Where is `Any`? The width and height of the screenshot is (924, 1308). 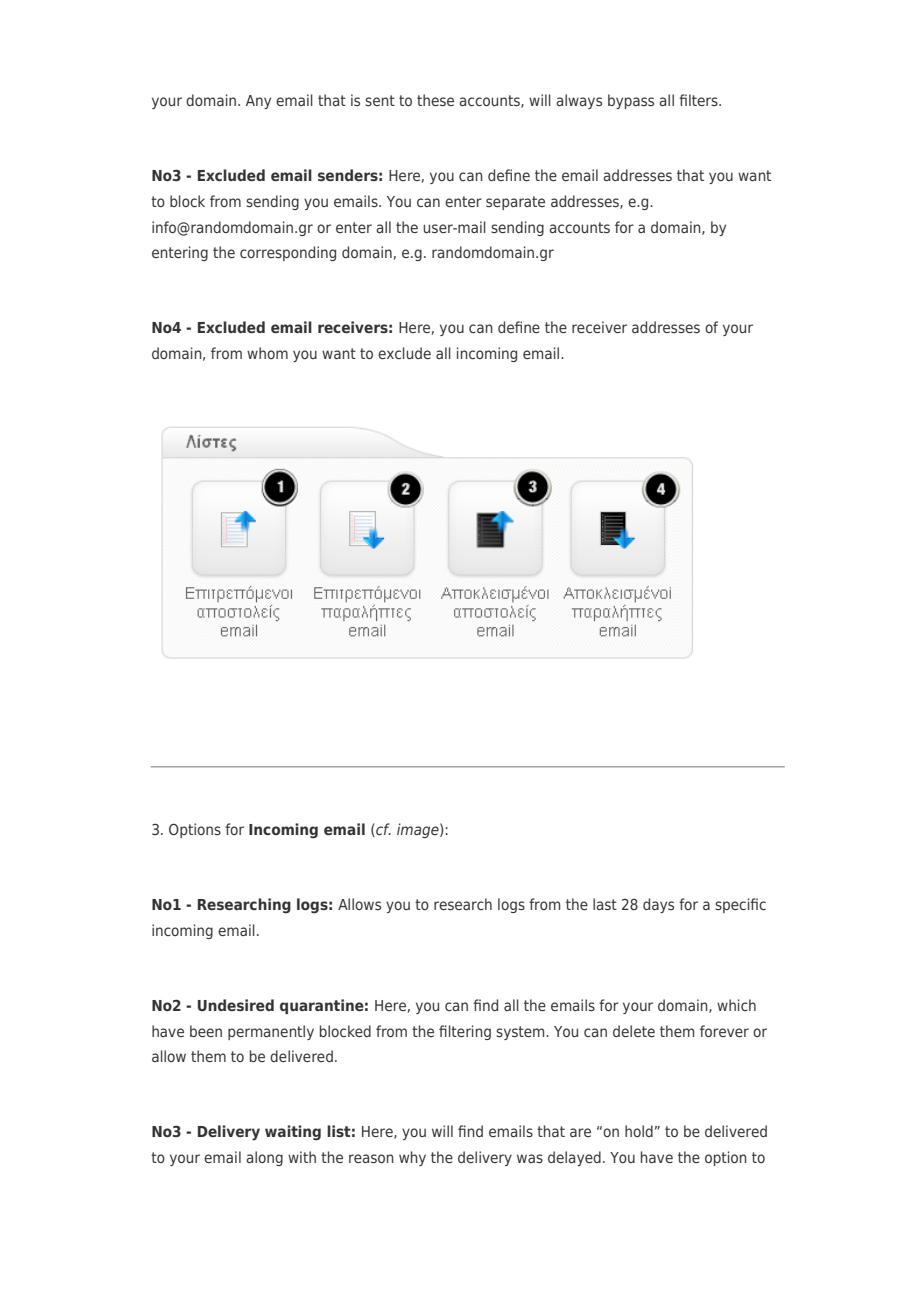 Any is located at coordinates (258, 102).
